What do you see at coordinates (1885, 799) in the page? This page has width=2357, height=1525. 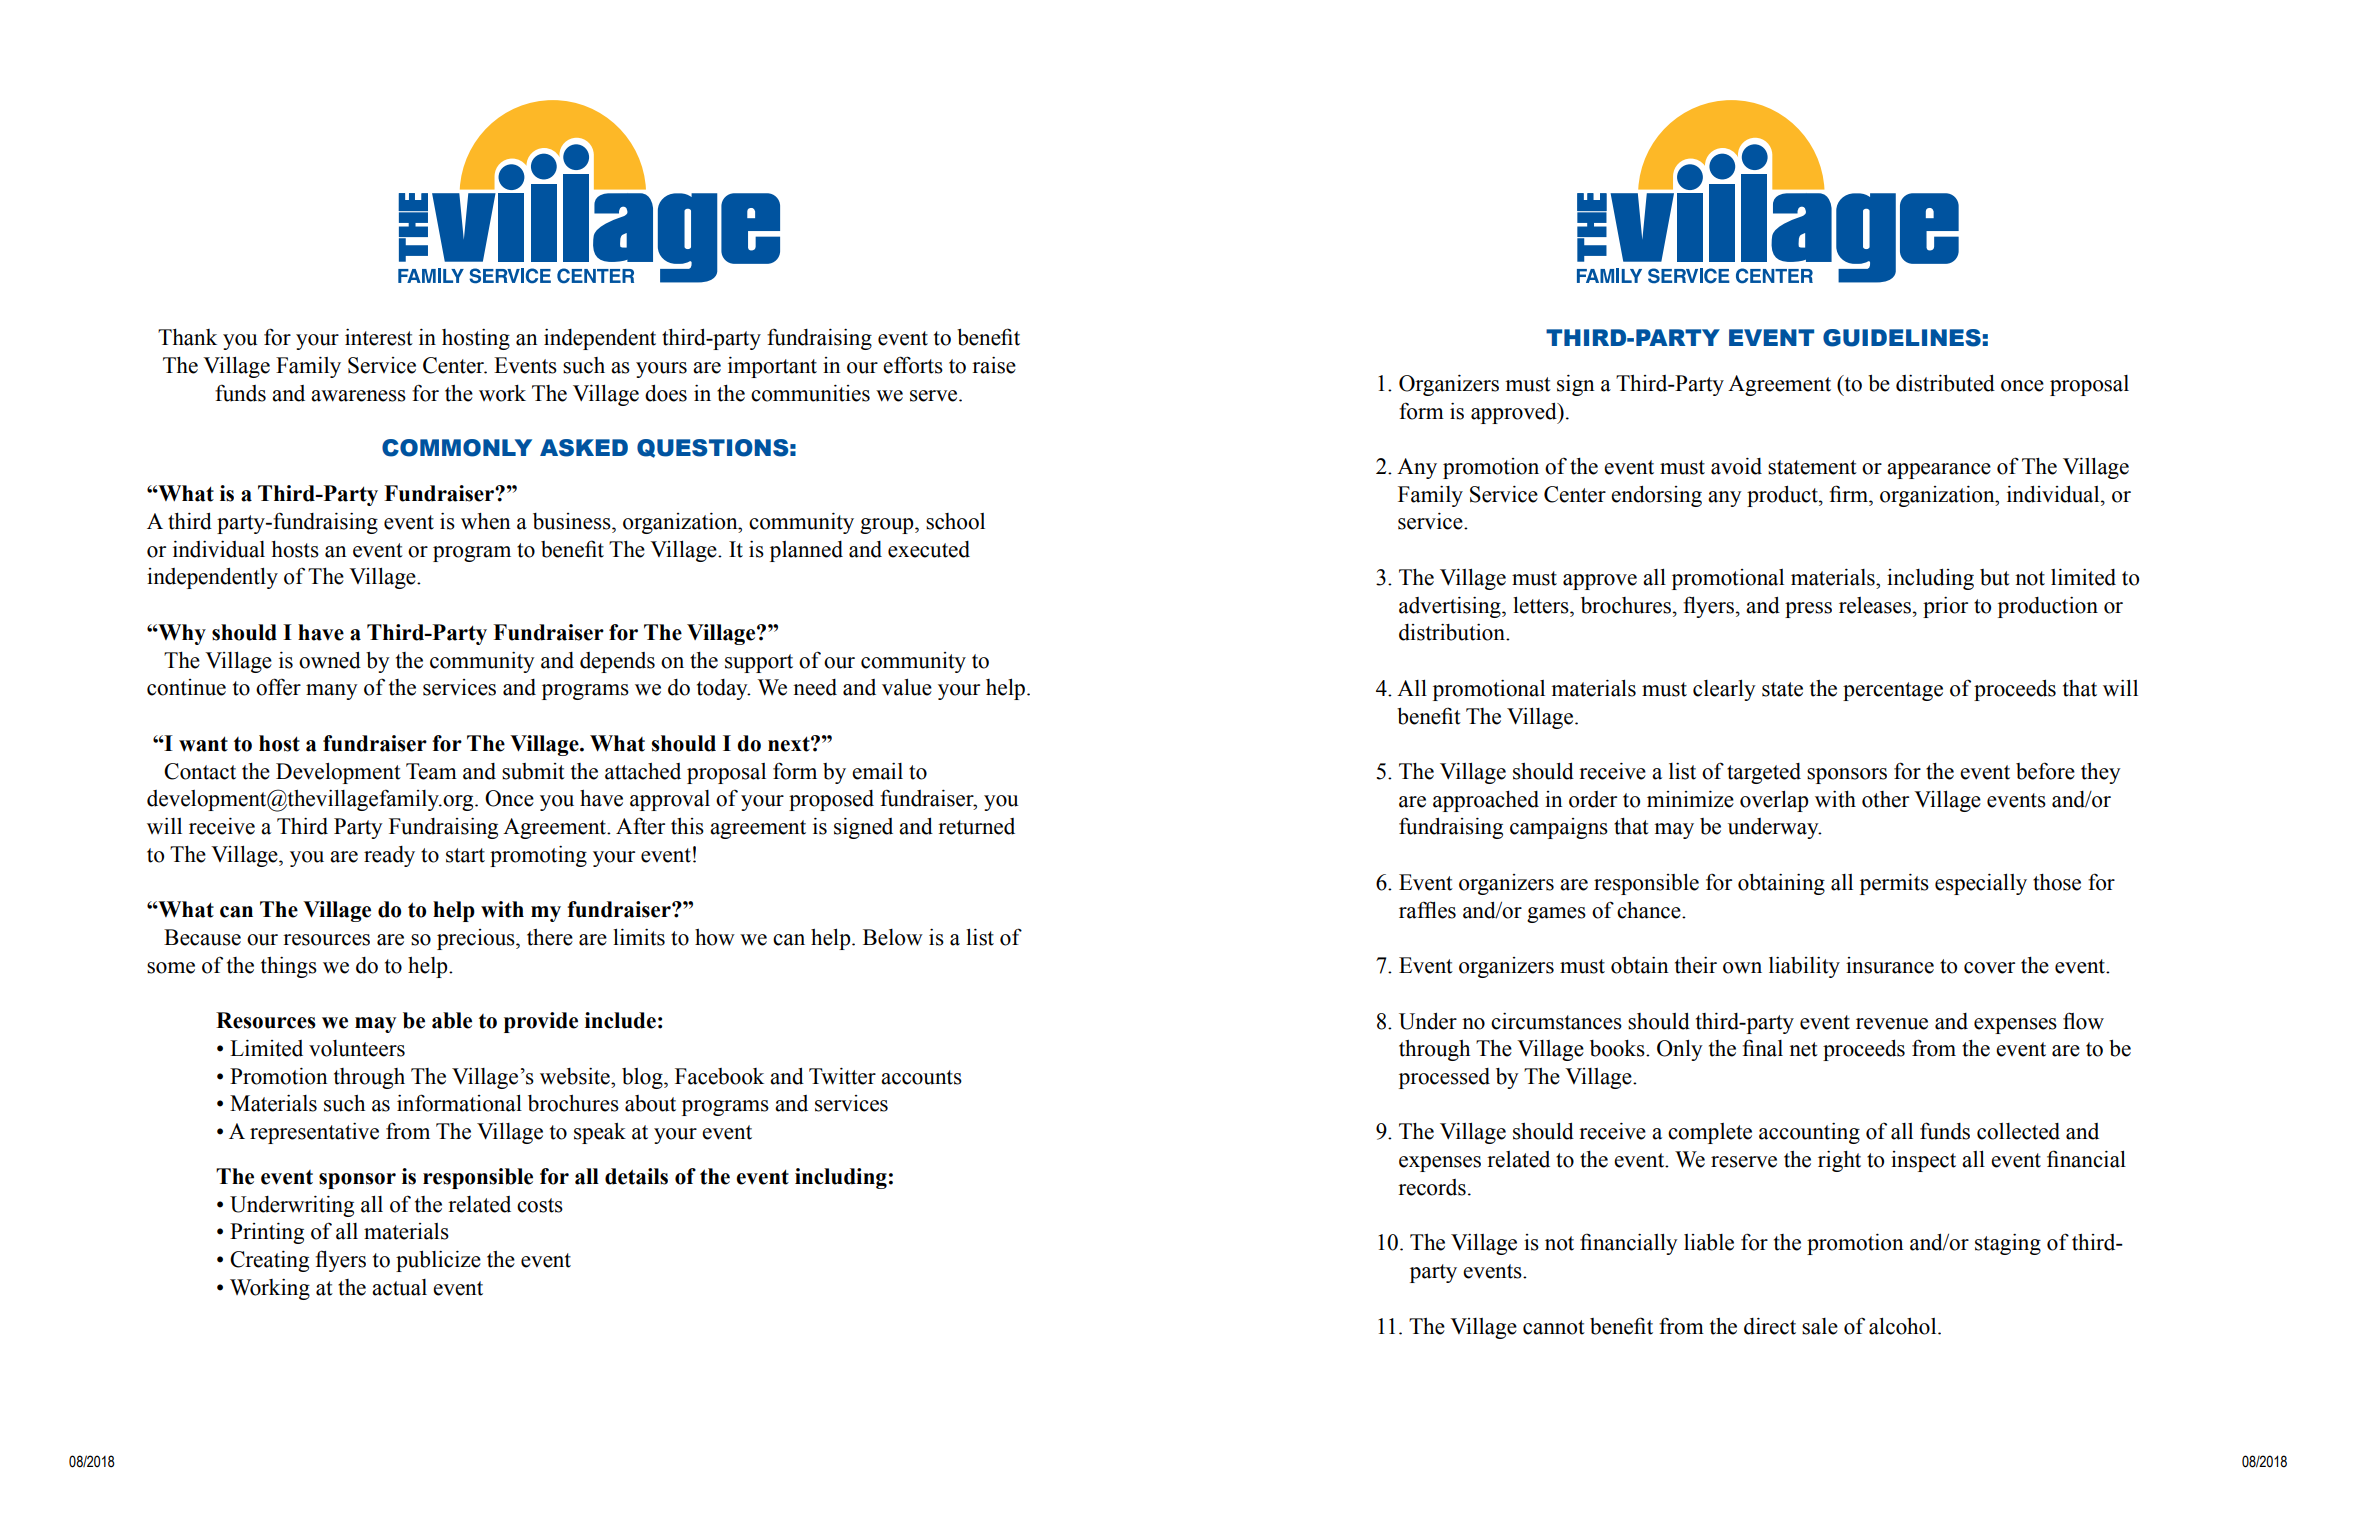 I see `other` at bounding box center [1885, 799].
